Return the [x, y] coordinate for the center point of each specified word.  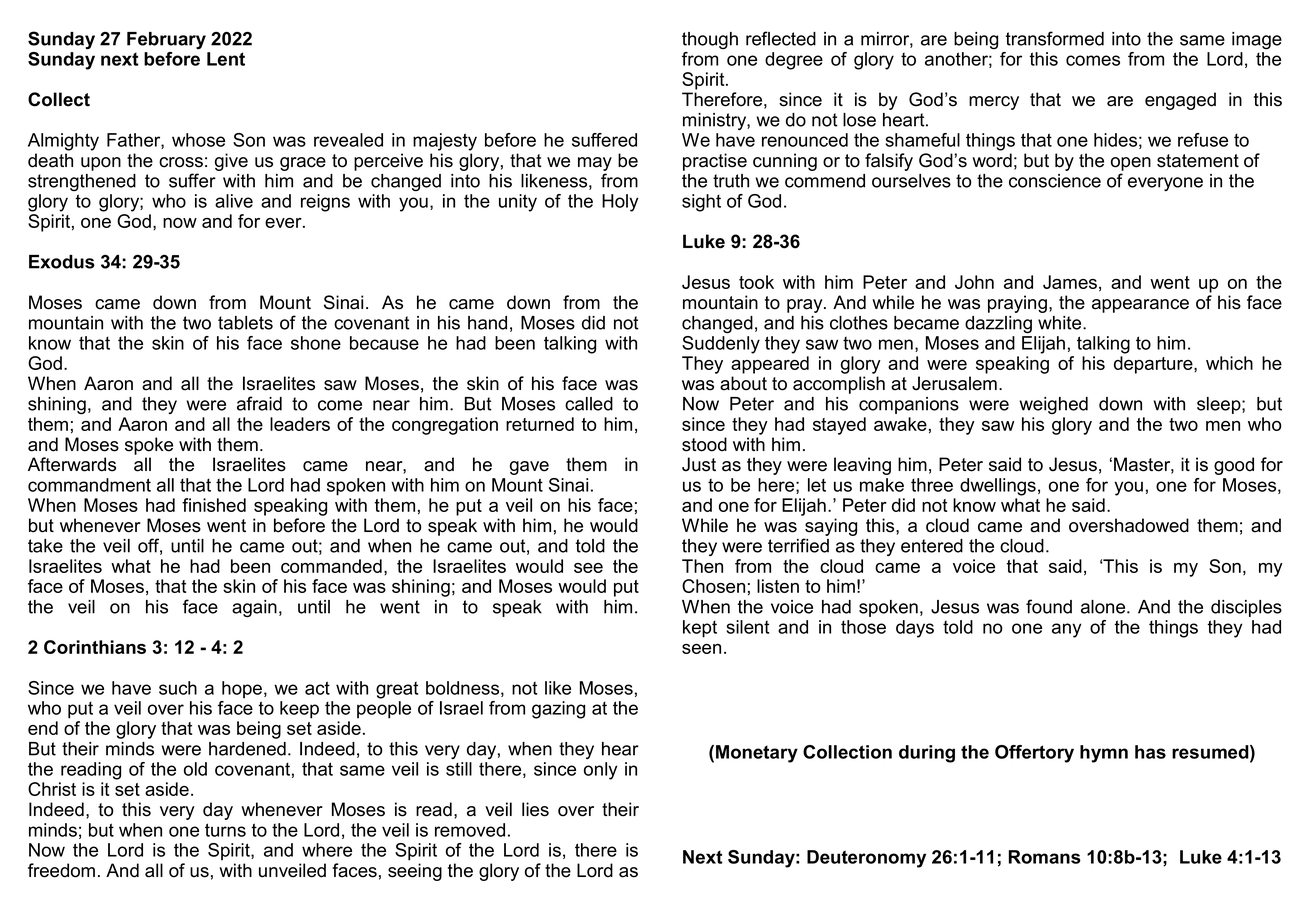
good [1234, 466]
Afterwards [72, 464]
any [1067, 630]
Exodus [62, 262]
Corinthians [95, 647]
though [710, 40]
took [756, 282]
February [166, 40]
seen [701, 649]
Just [699, 464]
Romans [1045, 857]
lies [535, 809]
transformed [1055, 38]
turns [225, 830]
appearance [1140, 306]
